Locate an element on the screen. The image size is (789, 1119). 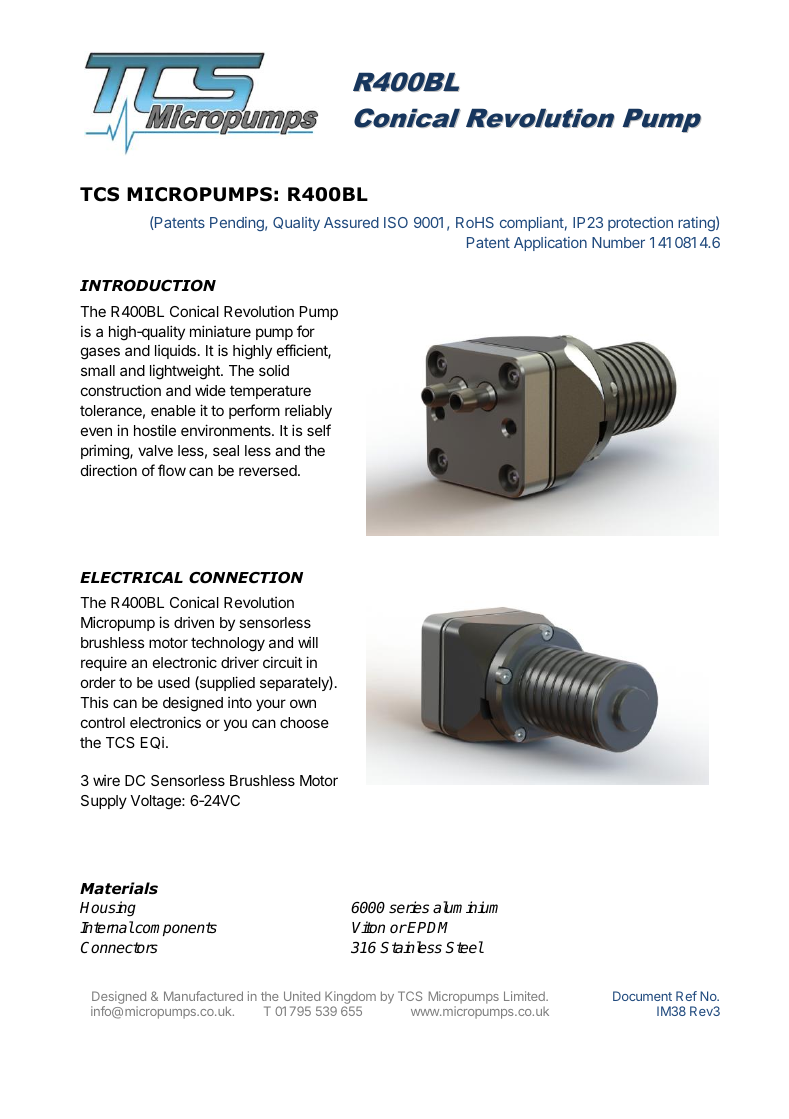
circuit is located at coordinates (282, 662).
